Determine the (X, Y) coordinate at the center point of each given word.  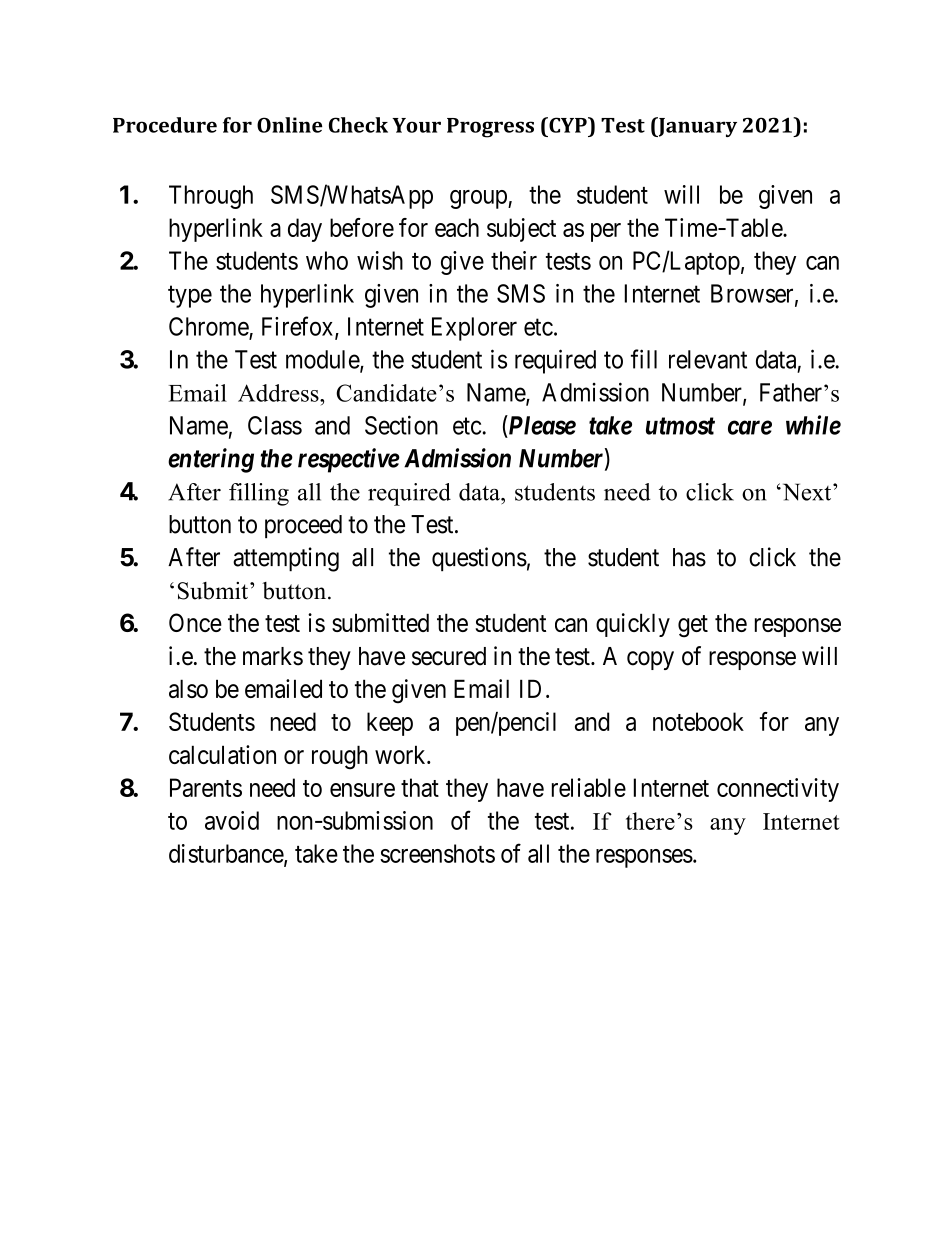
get (693, 626)
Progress (490, 128)
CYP (568, 125)
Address (279, 393)
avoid (232, 820)
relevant (708, 359)
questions (479, 559)
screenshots (437, 853)
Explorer (474, 329)
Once (195, 622)
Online (289, 125)
